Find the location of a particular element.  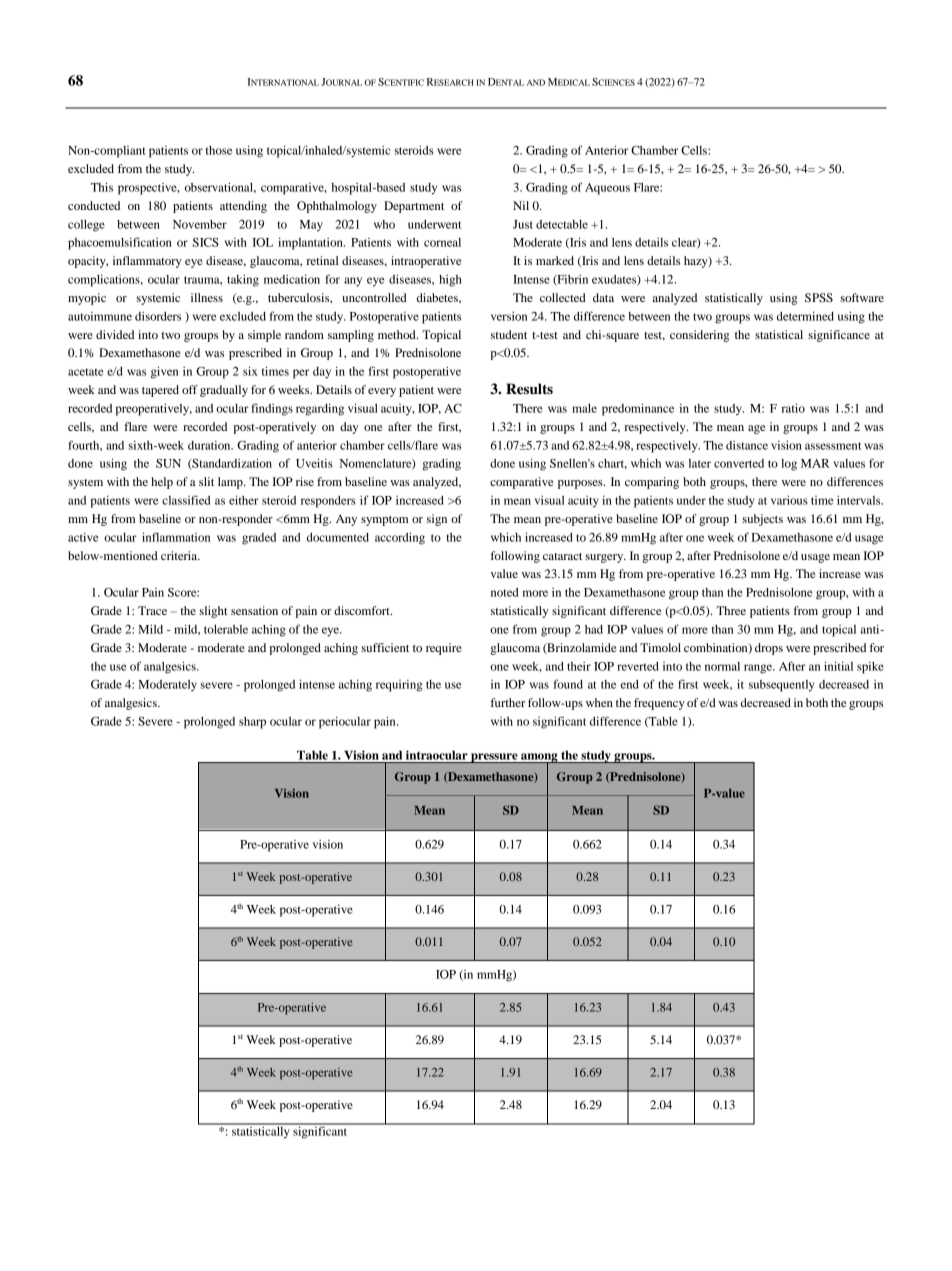

subjects is located at coordinates (762, 520).
